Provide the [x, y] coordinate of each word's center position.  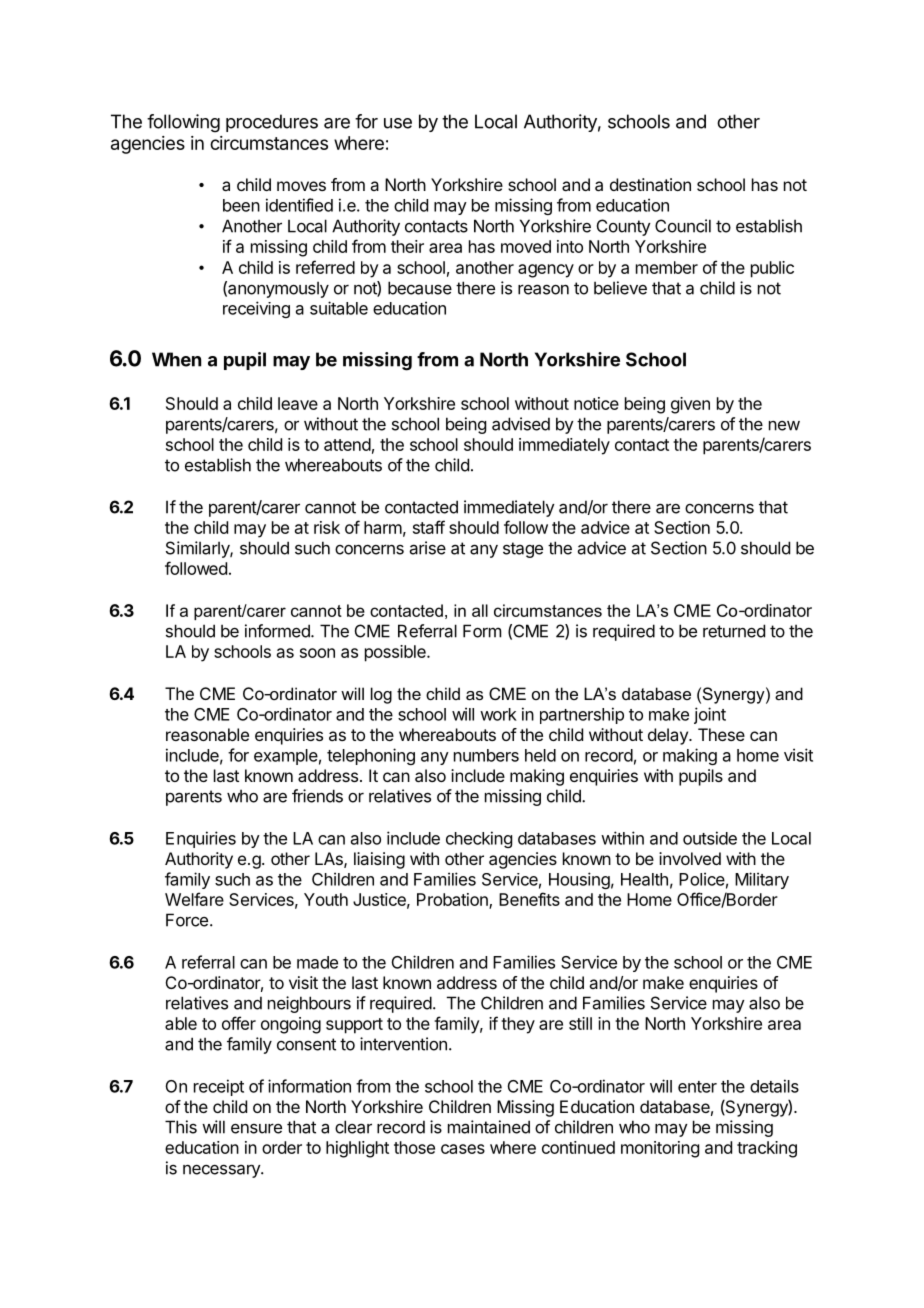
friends [317, 796]
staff [429, 527]
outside [710, 838]
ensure [256, 1128]
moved [526, 246]
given [690, 405]
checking [479, 839]
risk [327, 527]
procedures [272, 123]
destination [650, 184]
